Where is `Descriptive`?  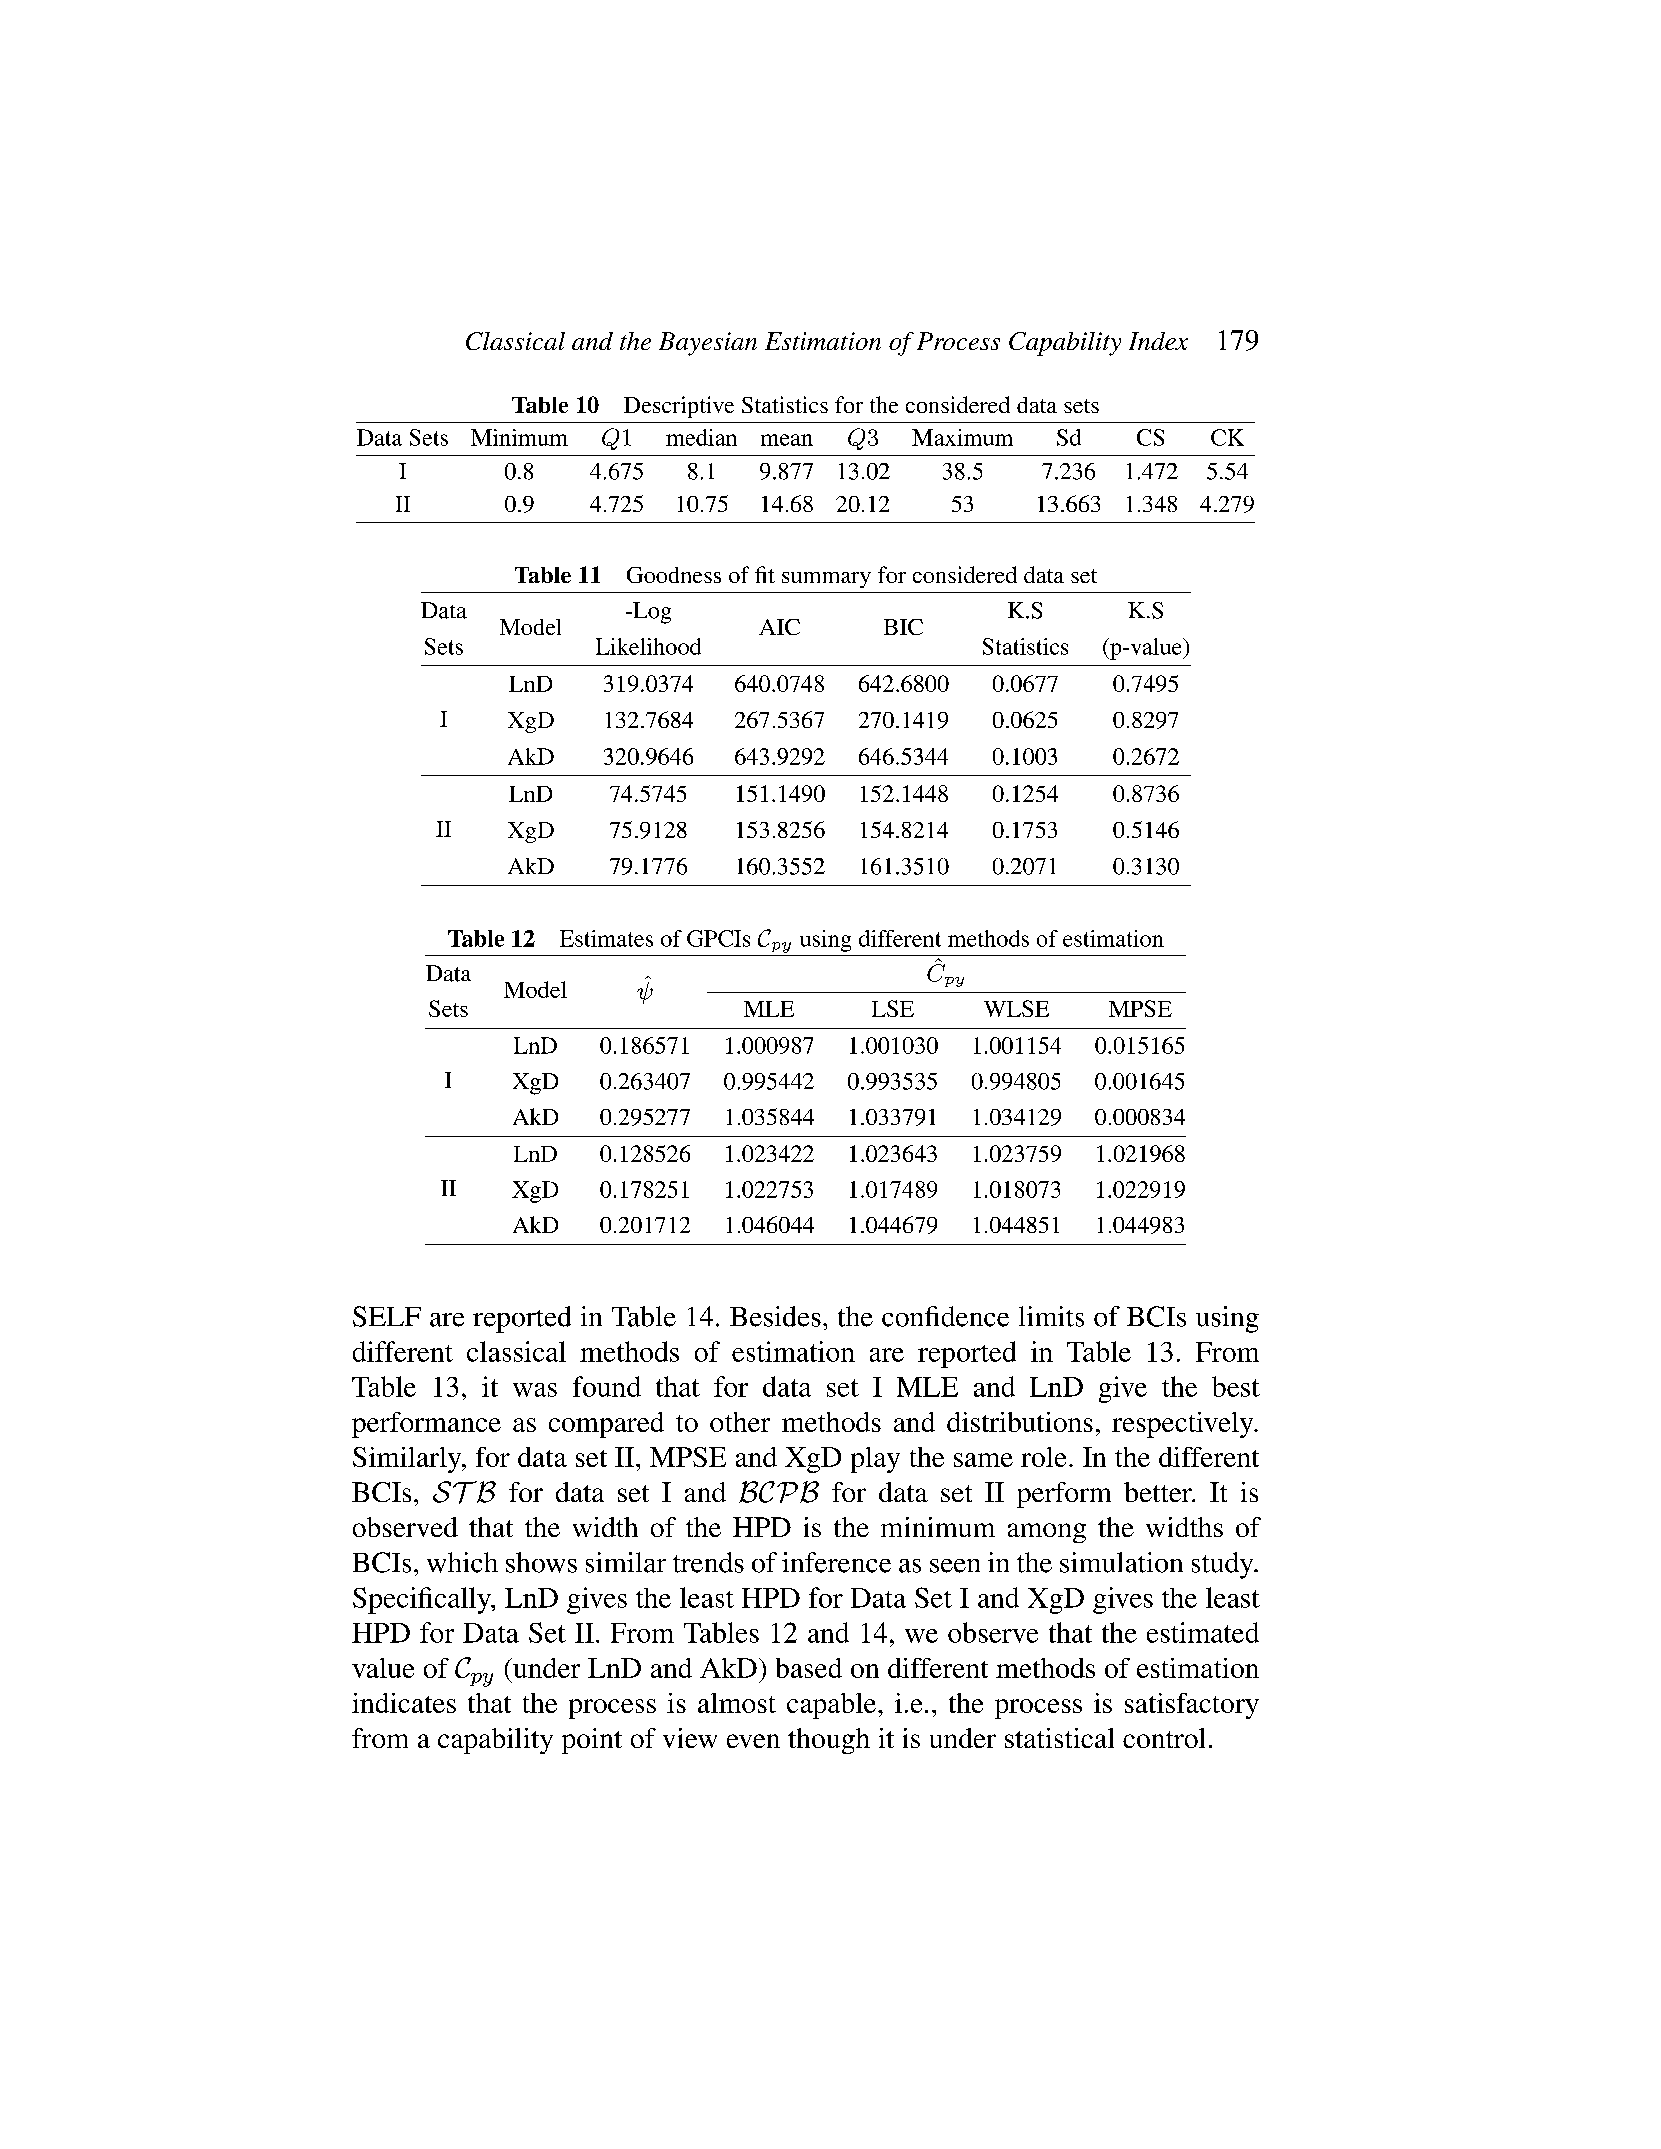 Descriptive is located at coordinates (679, 407).
